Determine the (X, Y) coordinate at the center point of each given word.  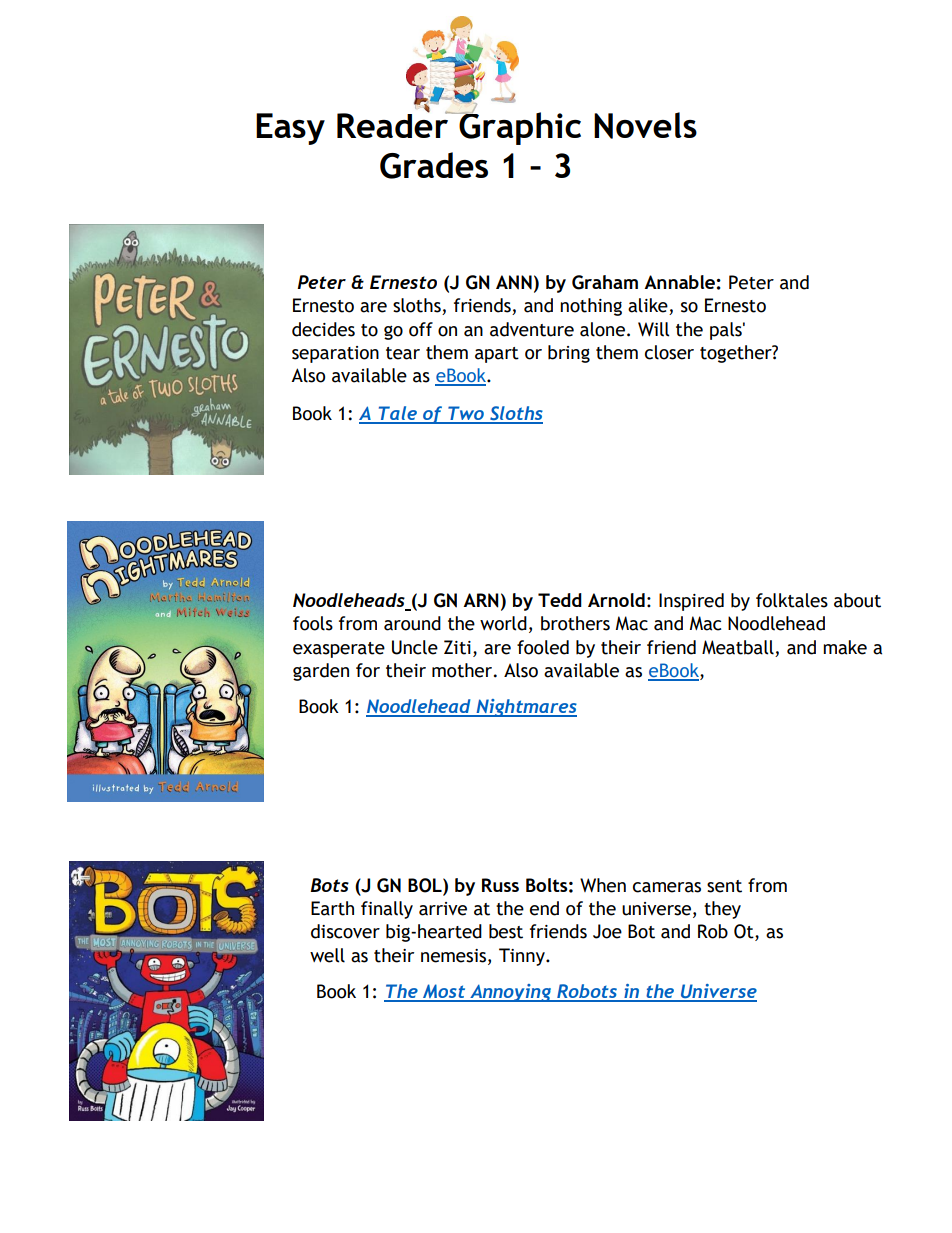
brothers (575, 623)
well (327, 955)
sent (724, 886)
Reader (394, 124)
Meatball (738, 647)
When (603, 885)
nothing (591, 307)
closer (669, 352)
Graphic (519, 127)
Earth (332, 908)
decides (323, 329)
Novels (645, 125)
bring (569, 354)
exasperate (339, 650)
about (857, 600)
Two (466, 414)
